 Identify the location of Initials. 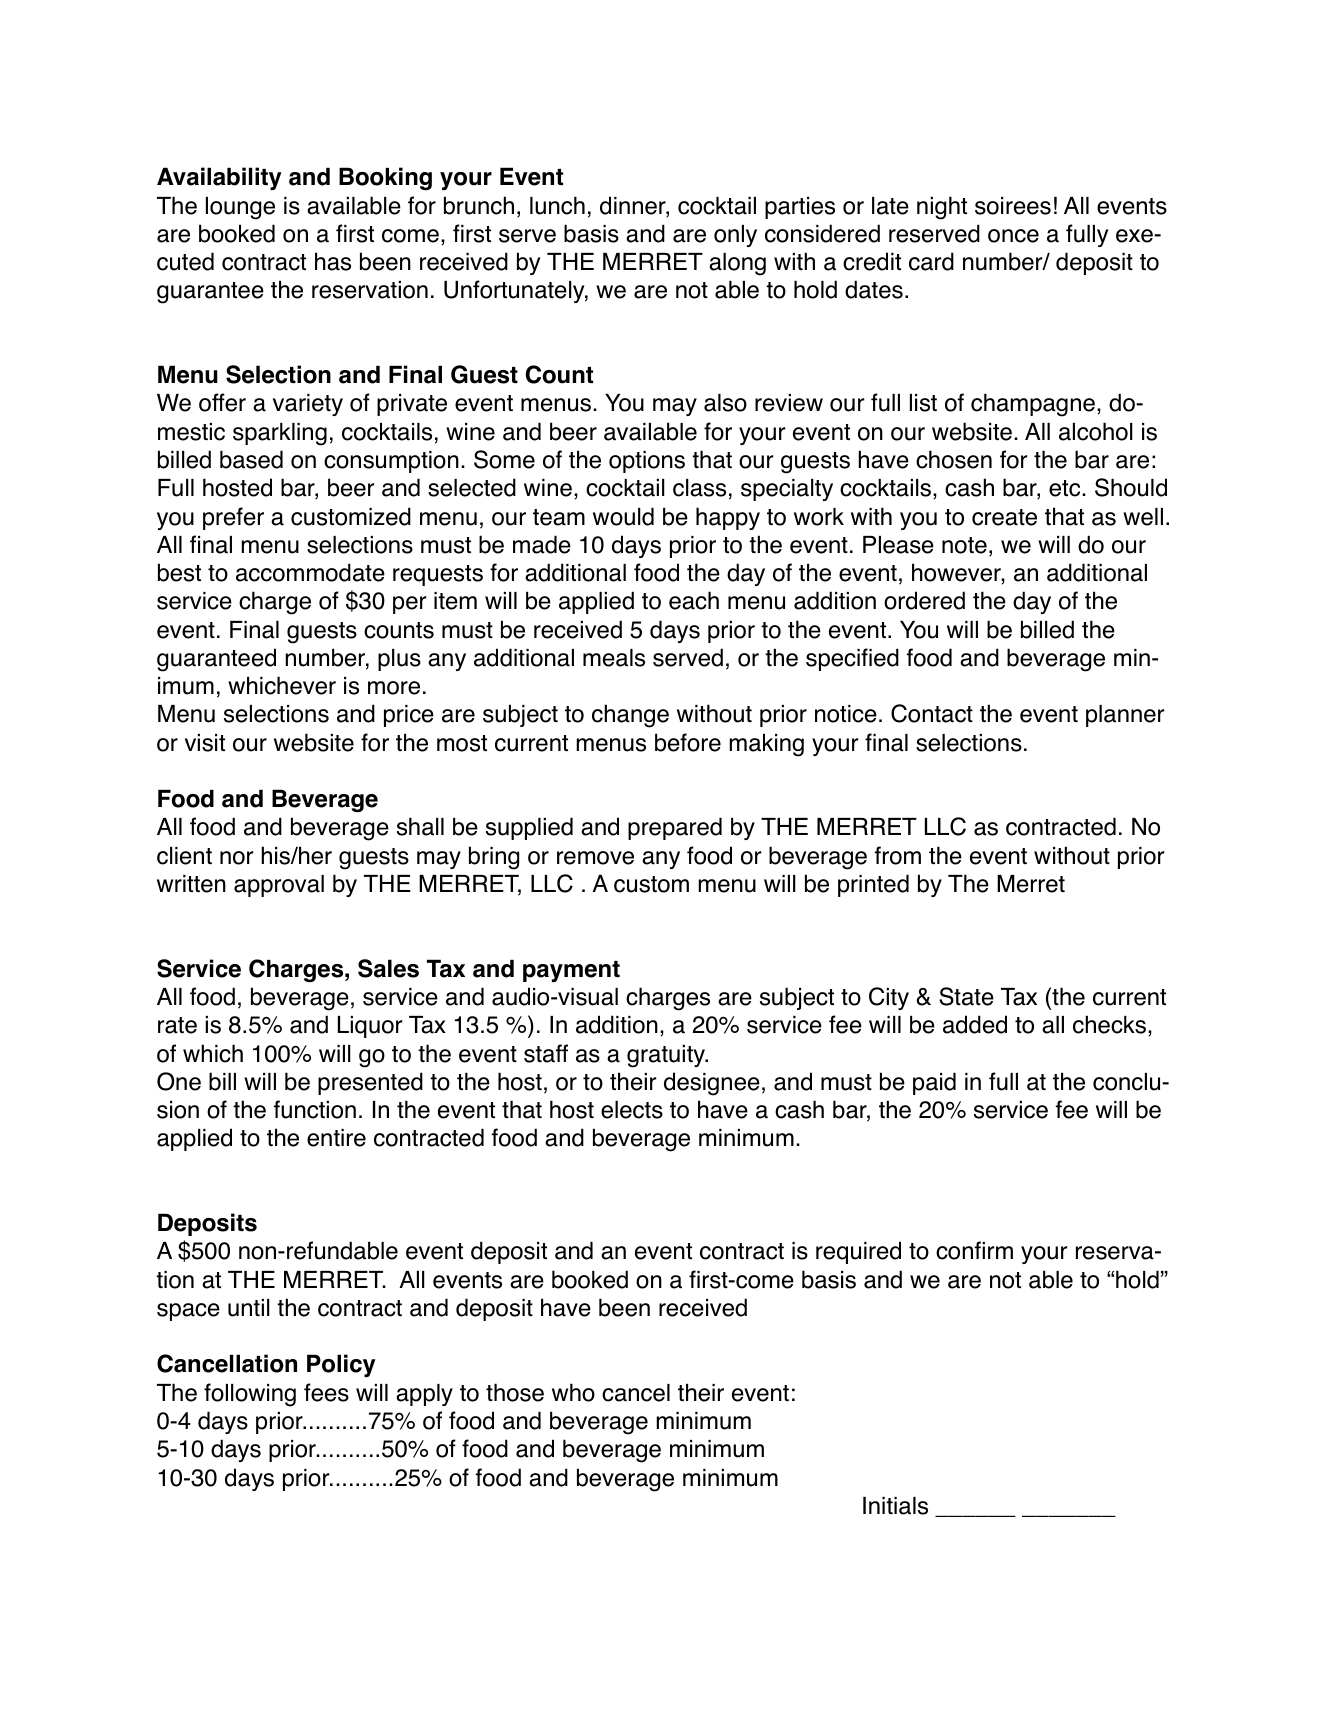
(895, 1506).
